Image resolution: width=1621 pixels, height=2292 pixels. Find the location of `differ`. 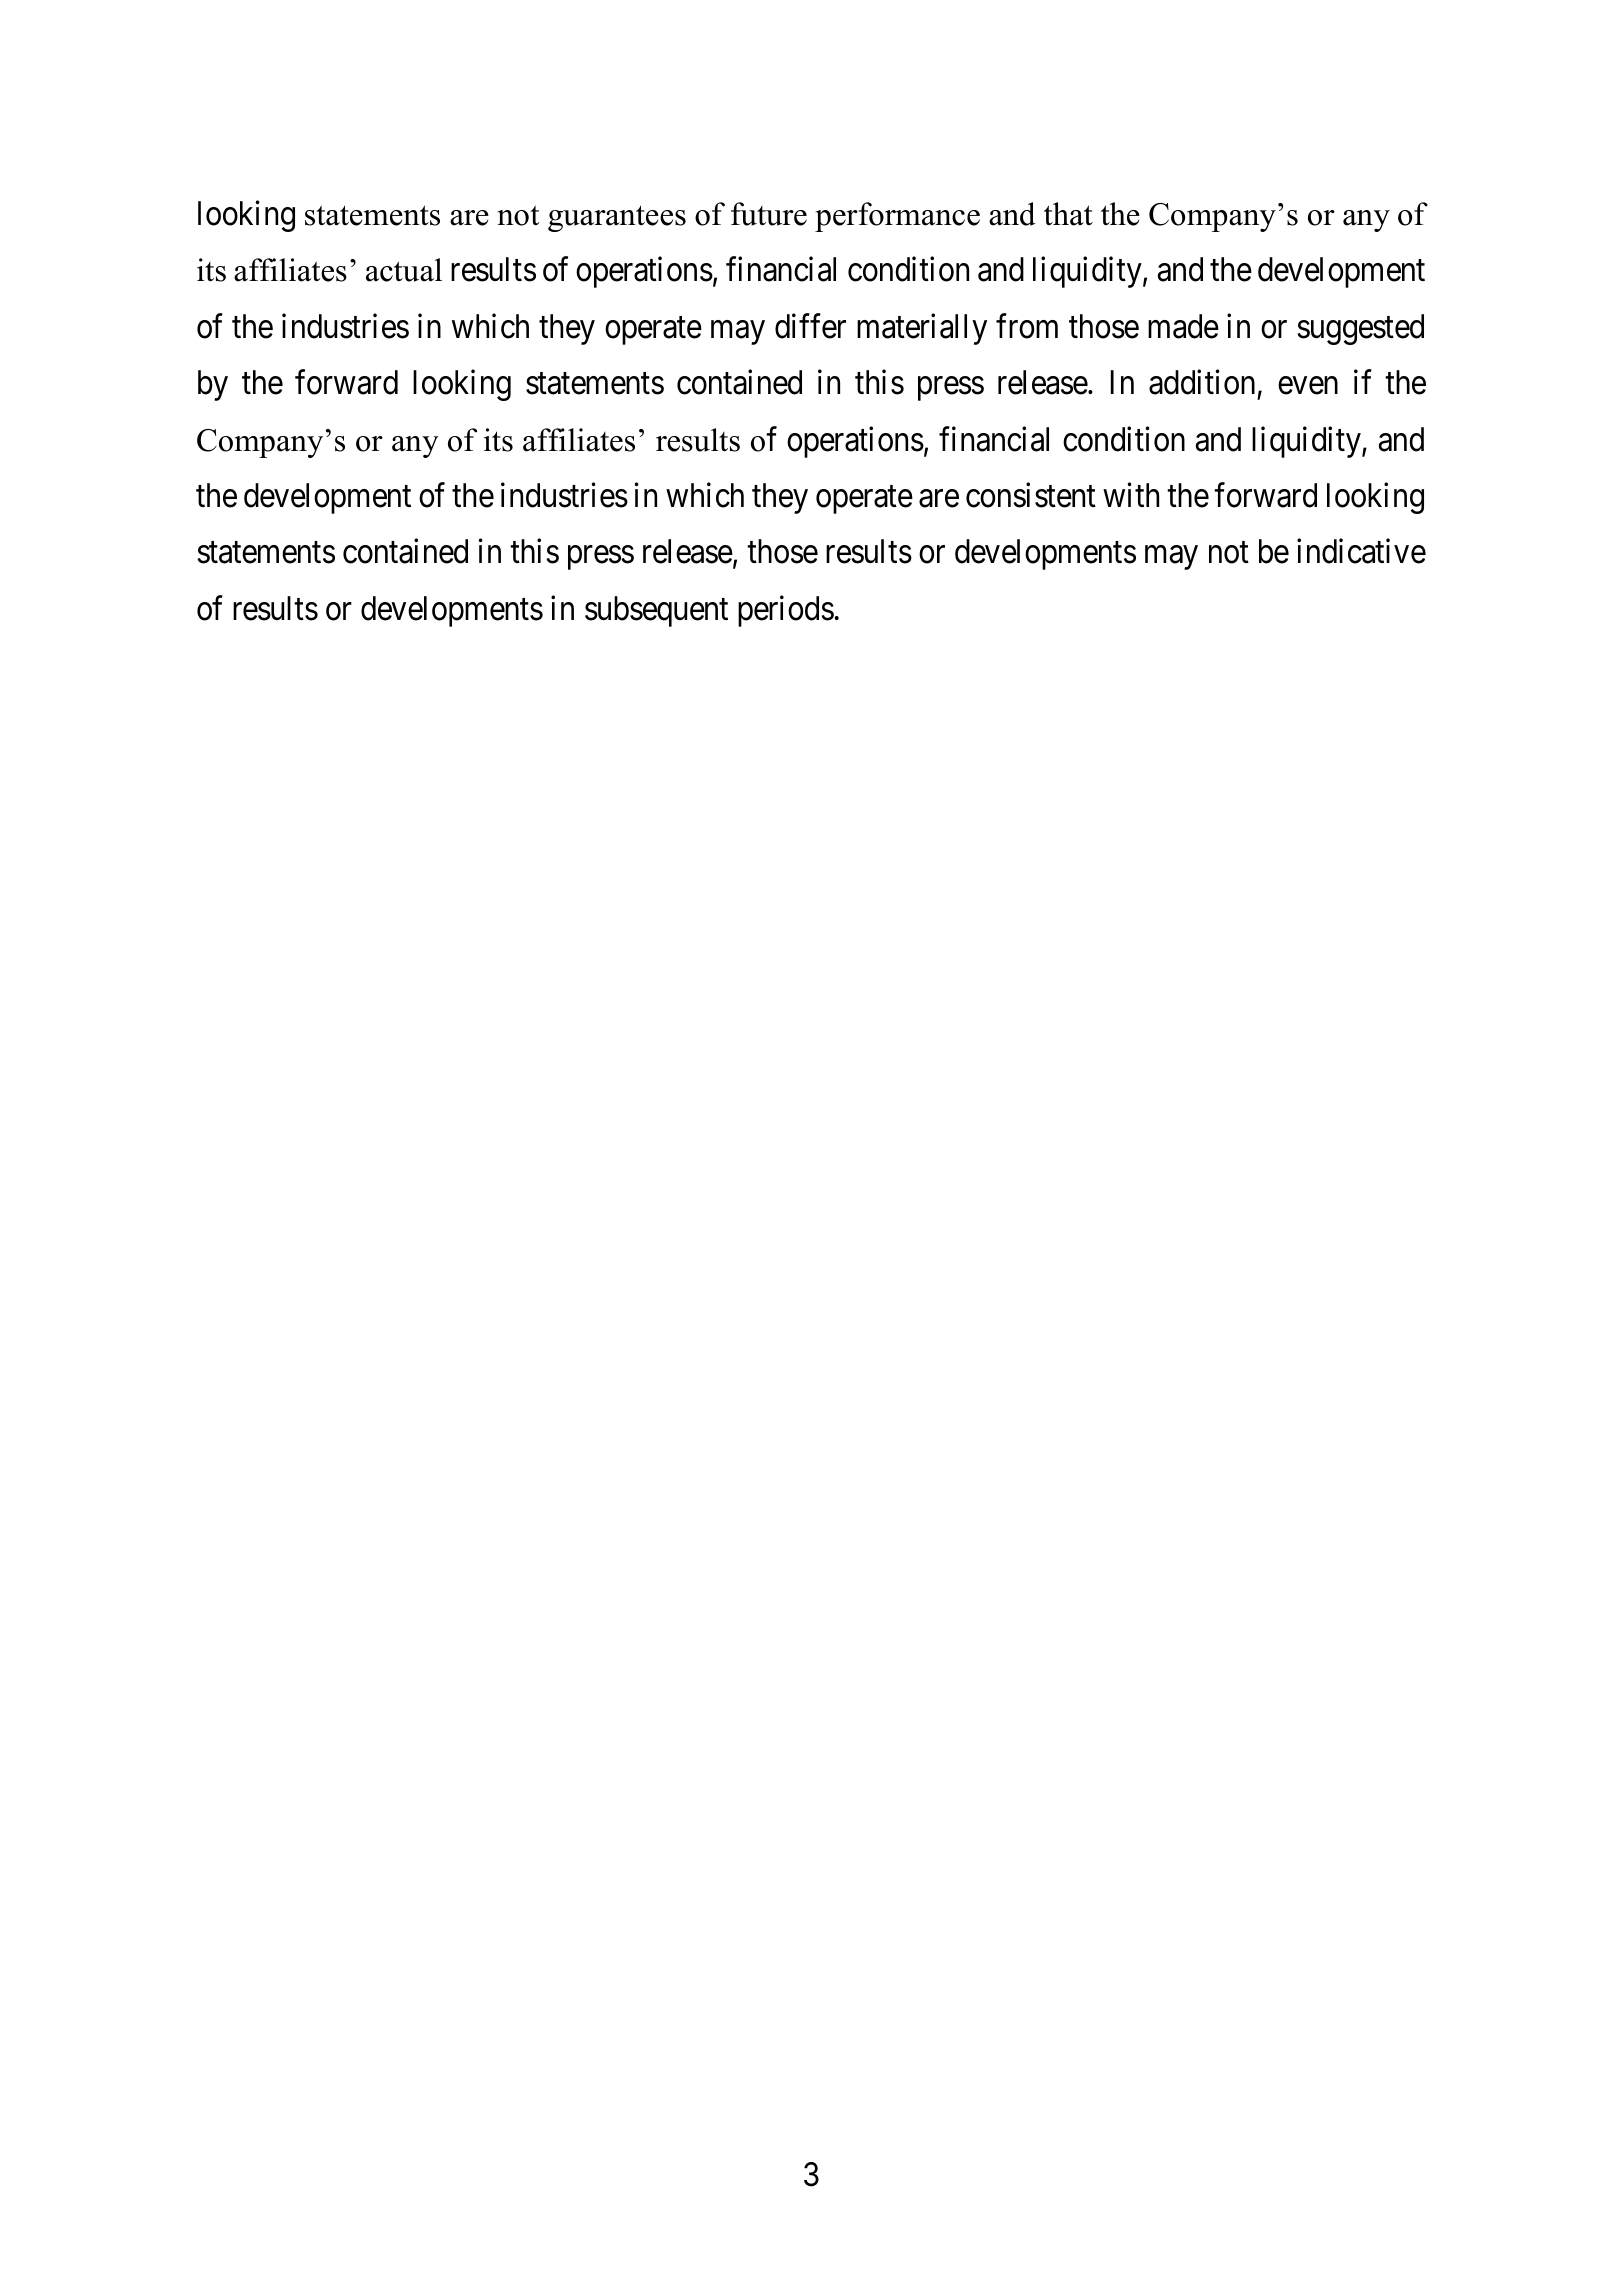

differ is located at coordinates (810, 326).
